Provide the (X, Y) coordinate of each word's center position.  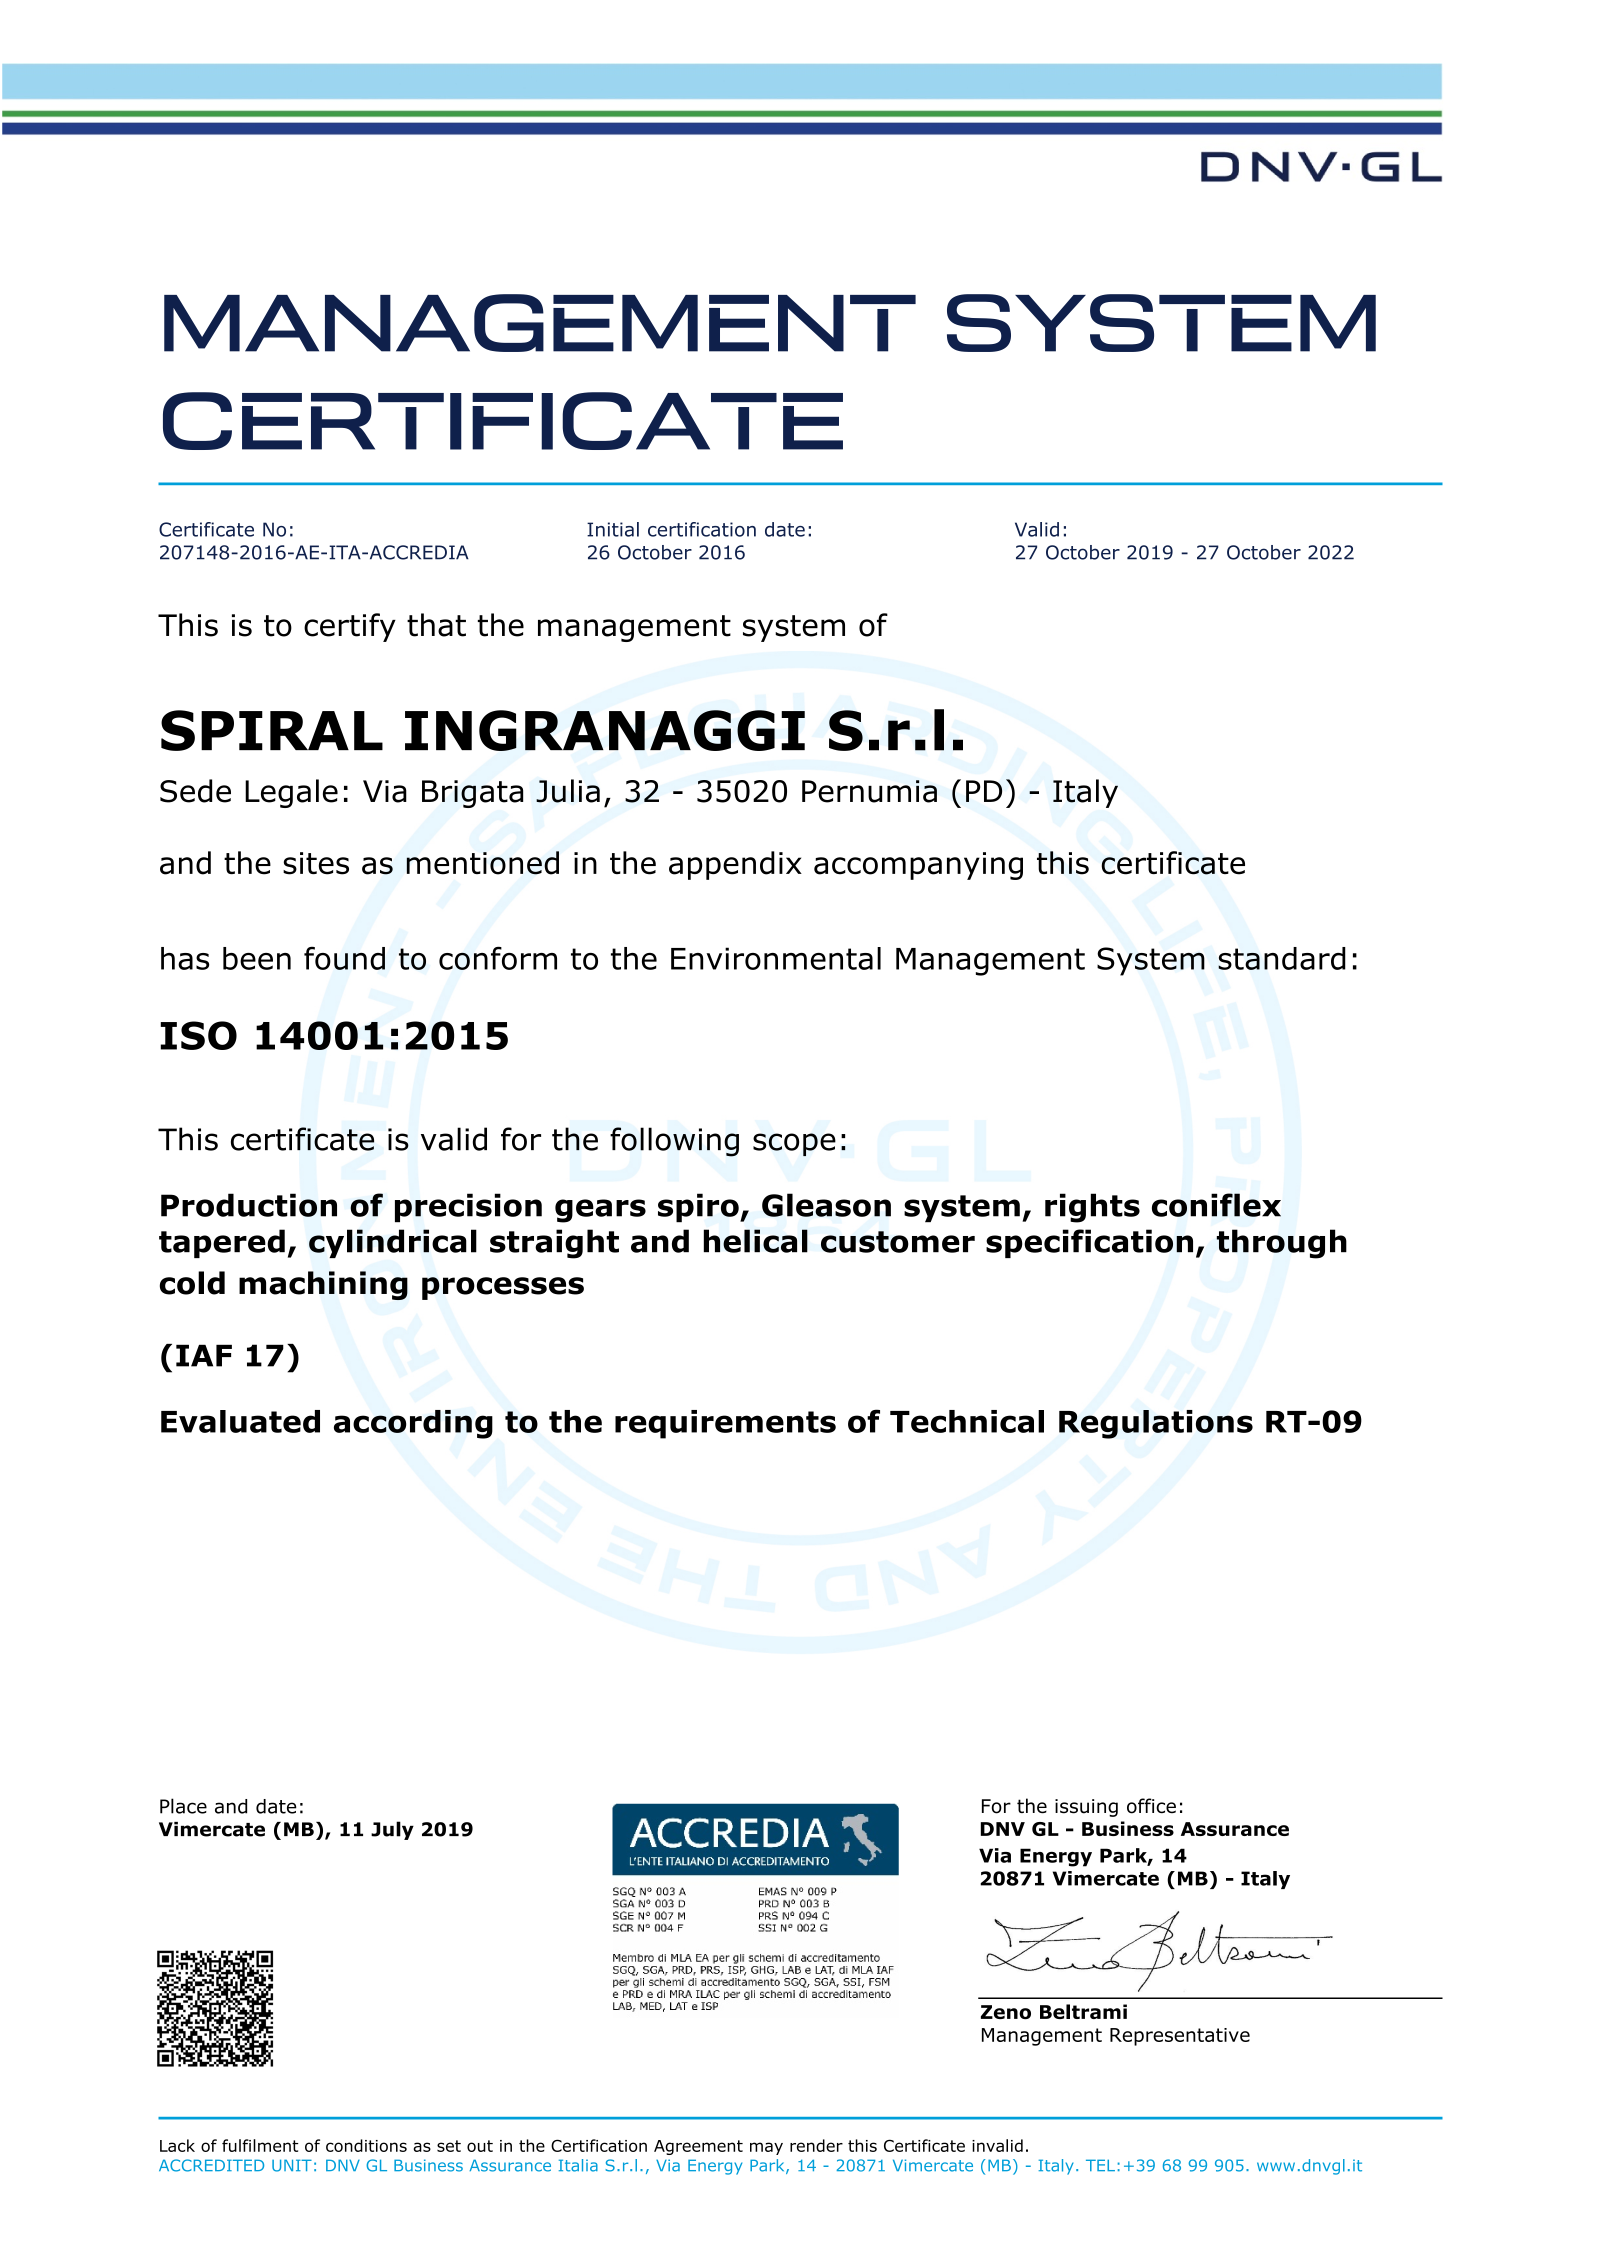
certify (350, 627)
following (674, 1142)
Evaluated (240, 1421)
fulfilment (260, 2145)
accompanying (918, 866)
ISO (198, 1035)
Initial (613, 529)
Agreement (698, 2147)
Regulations (1156, 1424)
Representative (1180, 2037)
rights (1092, 1208)
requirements (725, 1424)
